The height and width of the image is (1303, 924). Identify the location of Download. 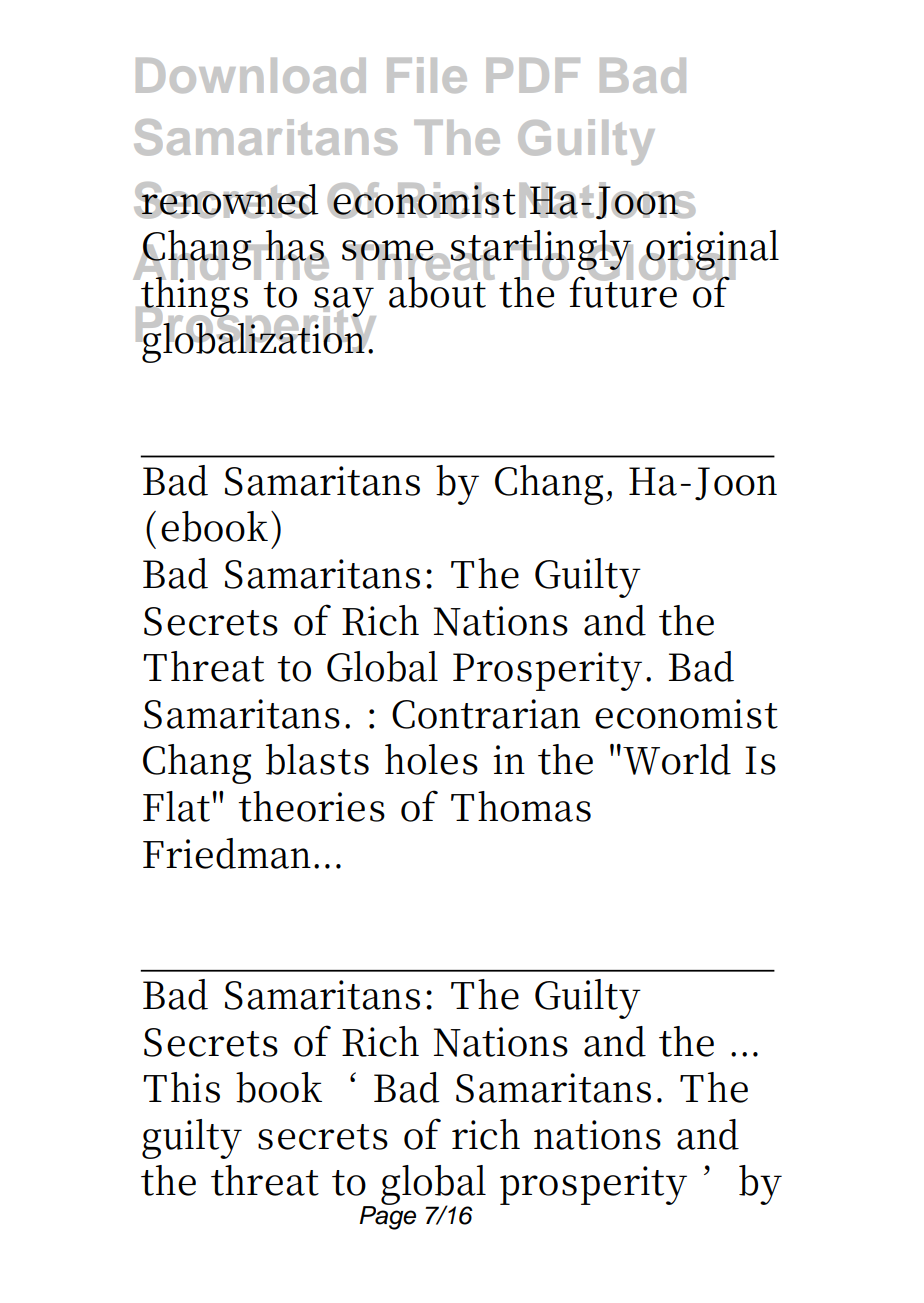
(251, 75).
